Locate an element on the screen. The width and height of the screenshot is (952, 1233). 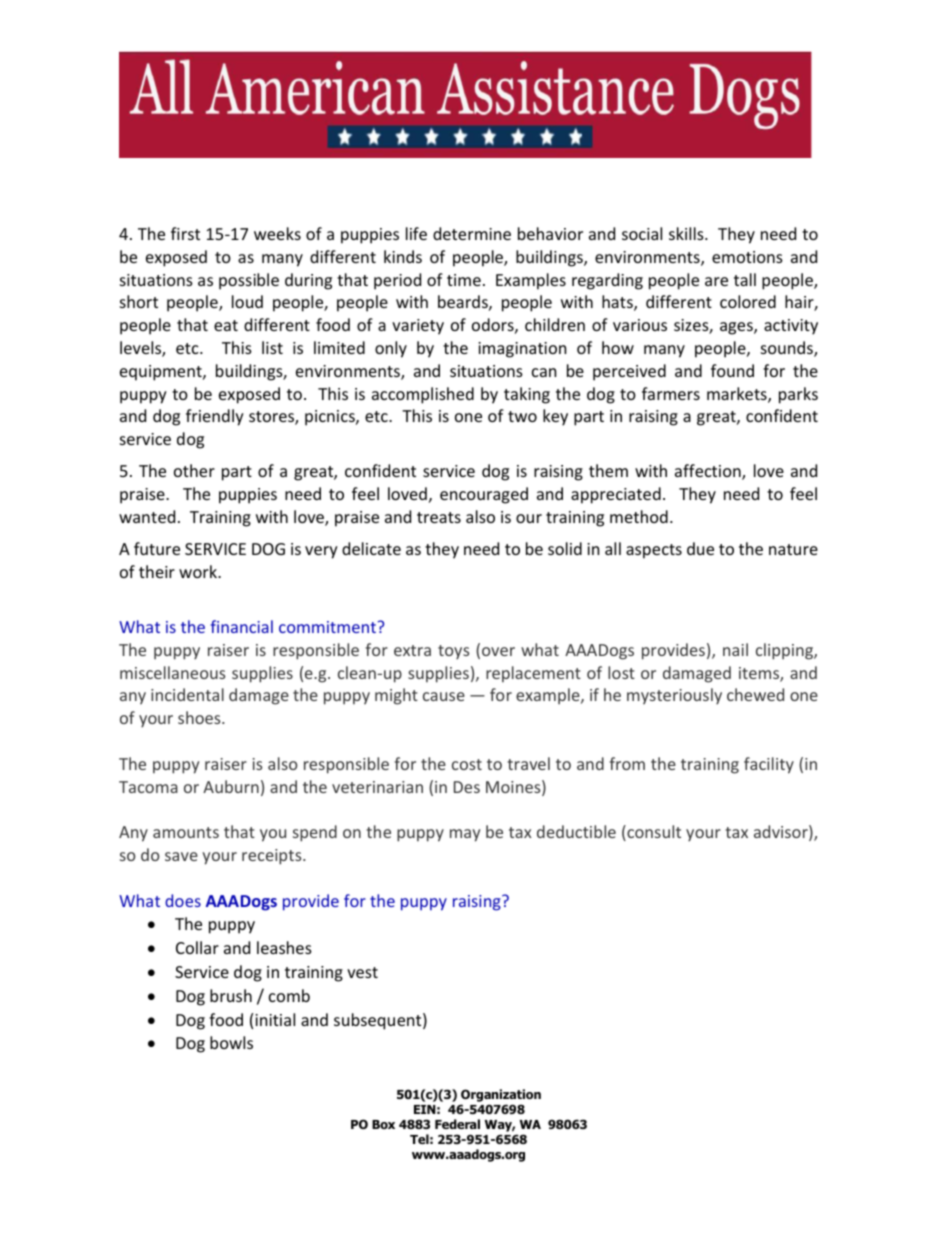
possible is located at coordinates (249, 281).
